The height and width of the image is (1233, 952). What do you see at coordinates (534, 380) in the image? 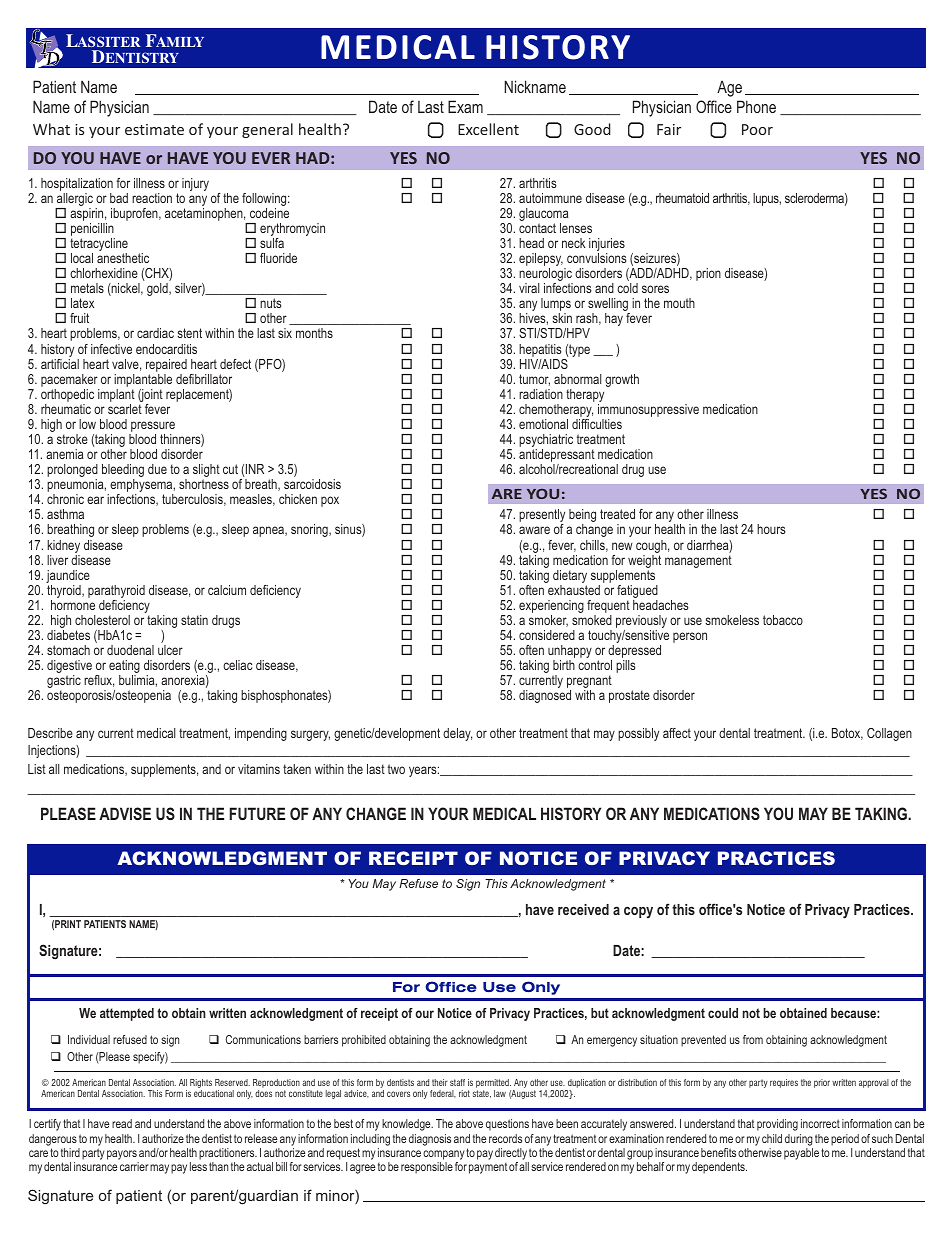
I see `tumor` at bounding box center [534, 380].
